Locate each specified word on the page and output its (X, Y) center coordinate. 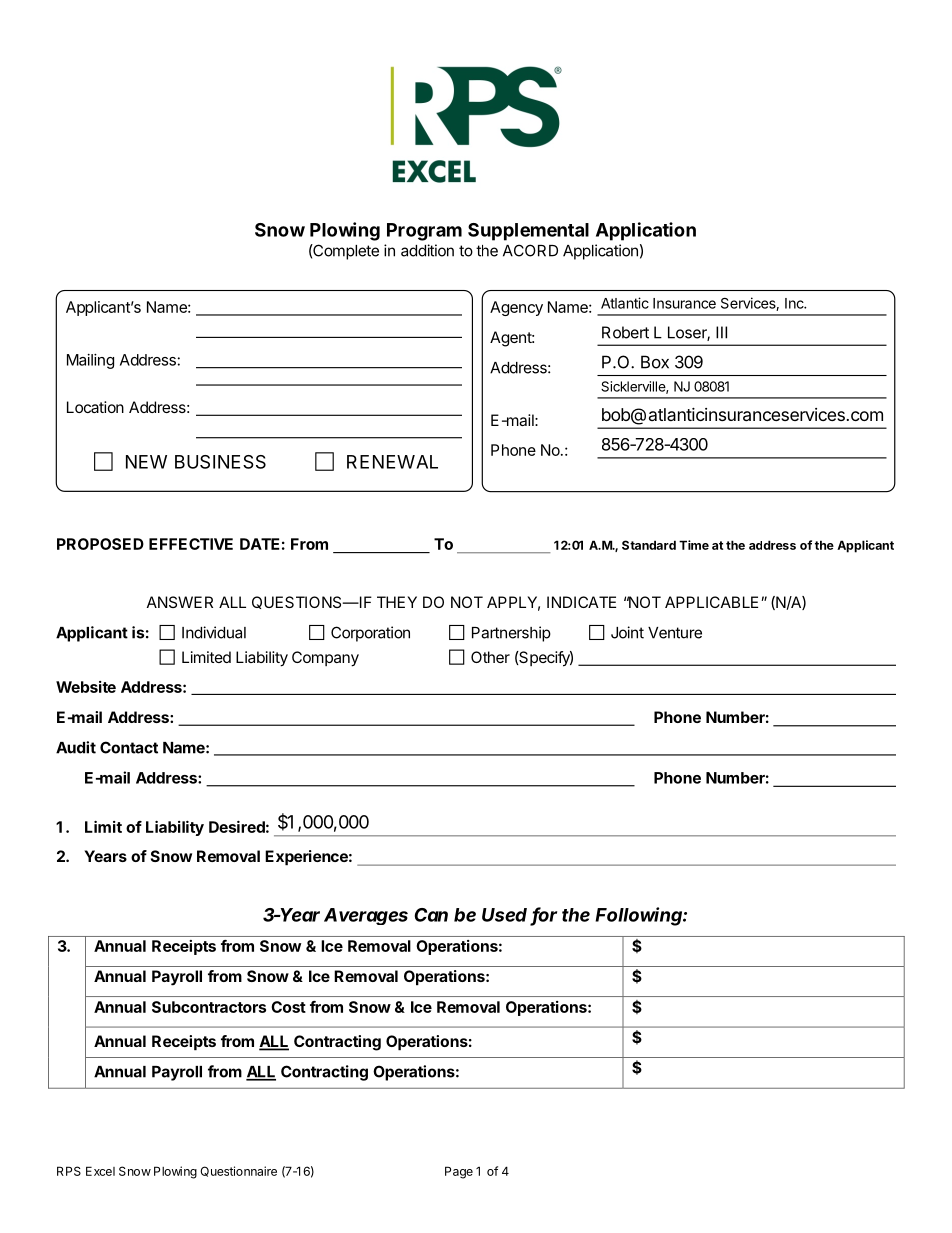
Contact (129, 747)
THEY (397, 602)
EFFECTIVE (191, 544)
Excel (100, 1171)
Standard (649, 545)
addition (427, 250)
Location (95, 407)
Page (459, 1172)
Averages (366, 916)
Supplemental (528, 232)
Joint (627, 632)
